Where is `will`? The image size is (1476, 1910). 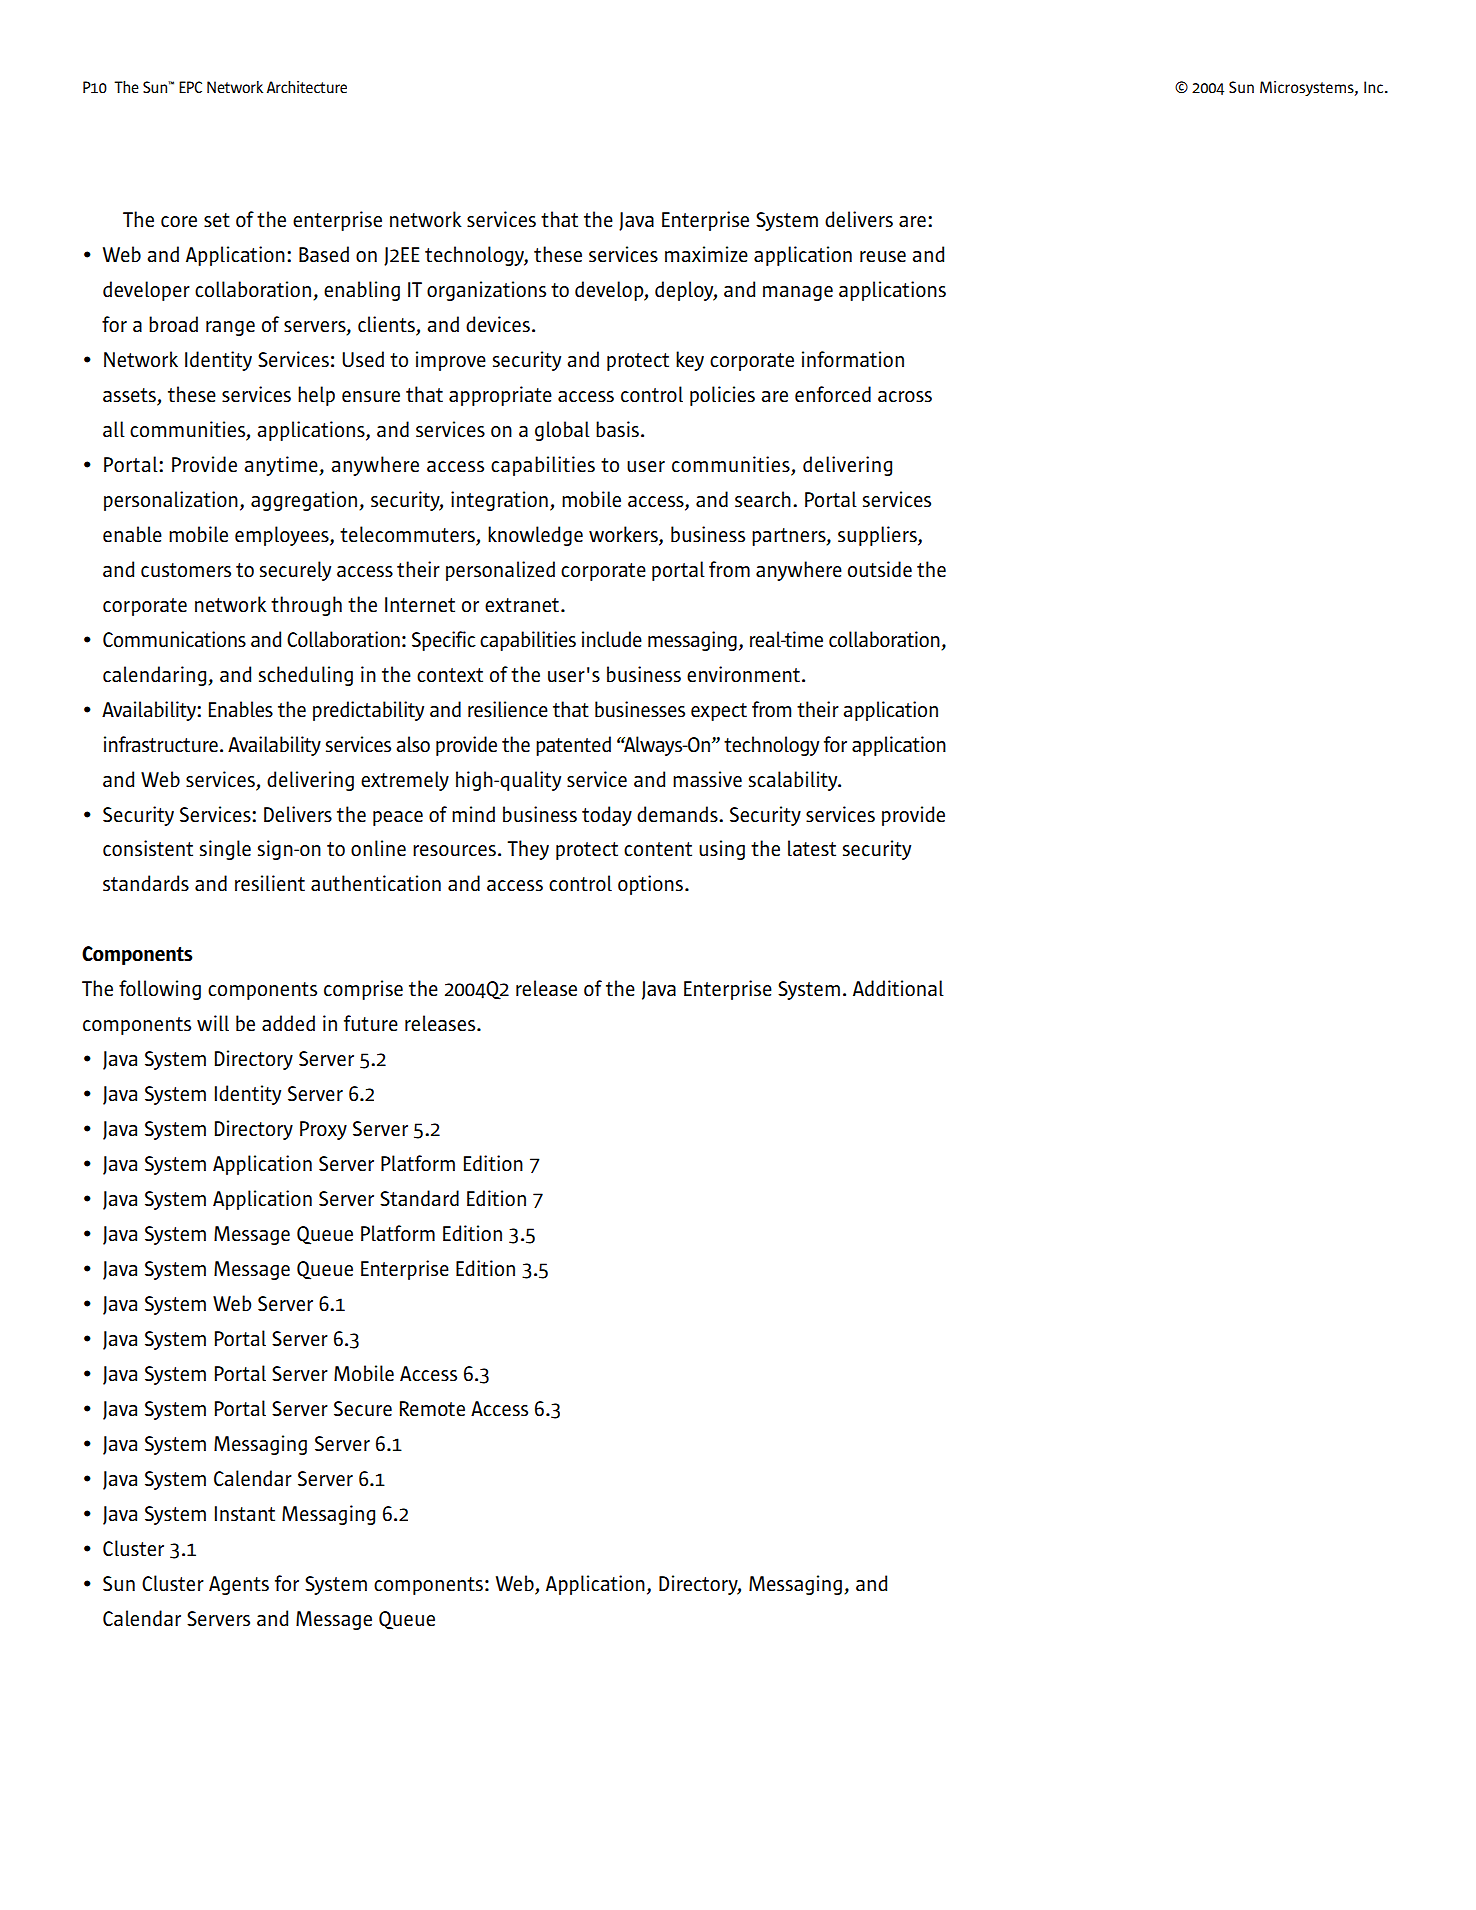 will is located at coordinates (213, 1023).
